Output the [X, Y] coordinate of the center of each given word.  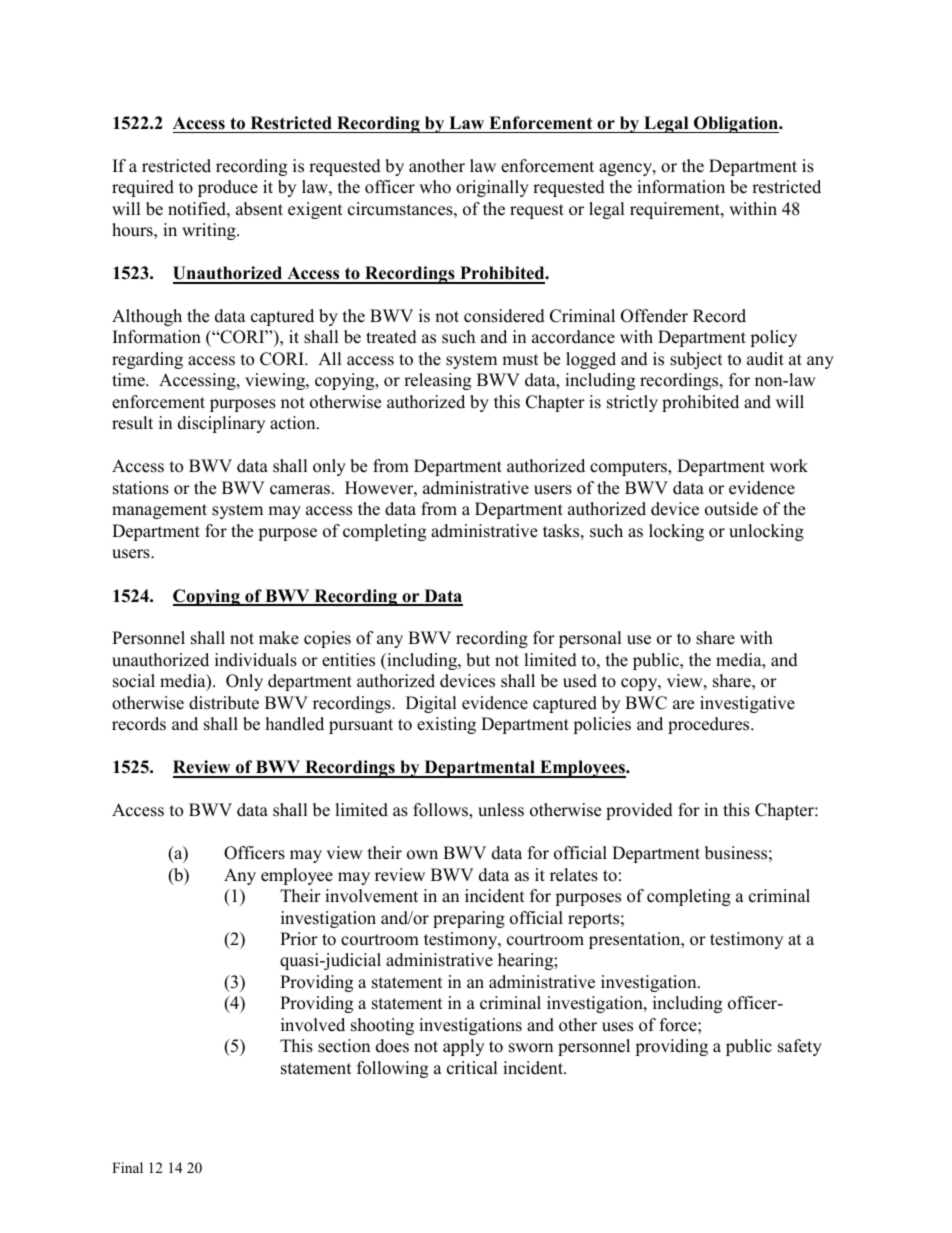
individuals [256, 660]
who [435, 187]
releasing [437, 381]
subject [696, 360]
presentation [636, 940]
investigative [747, 704]
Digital [431, 704]
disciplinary [221, 424]
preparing [469, 919]
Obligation [736, 124]
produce [228, 188]
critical [472, 1068]
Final [127, 1167]
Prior [299, 939]
